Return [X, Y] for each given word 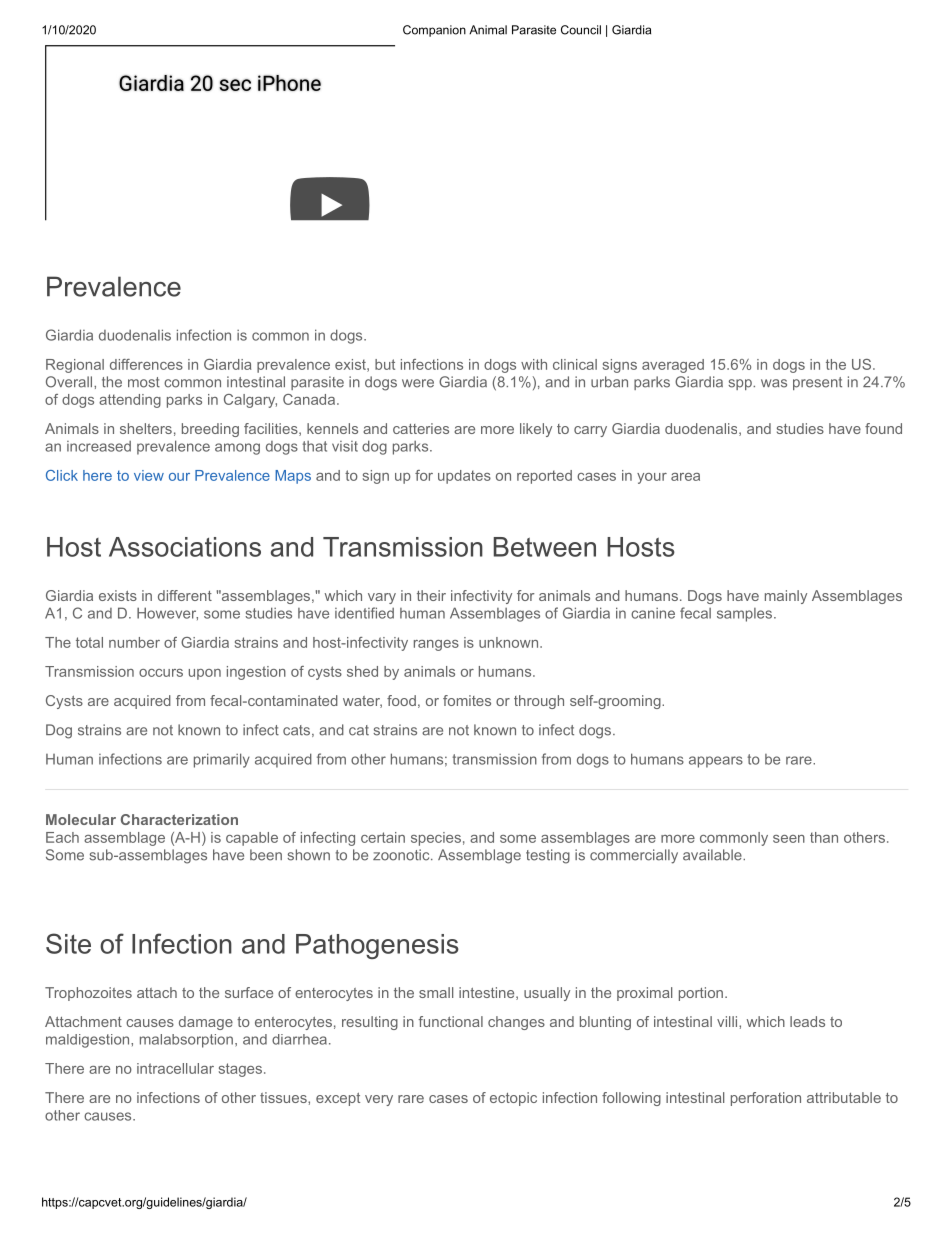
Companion [434, 31]
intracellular [175, 1068]
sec [235, 85]
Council [581, 30]
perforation [766, 1099]
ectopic [513, 1099]
